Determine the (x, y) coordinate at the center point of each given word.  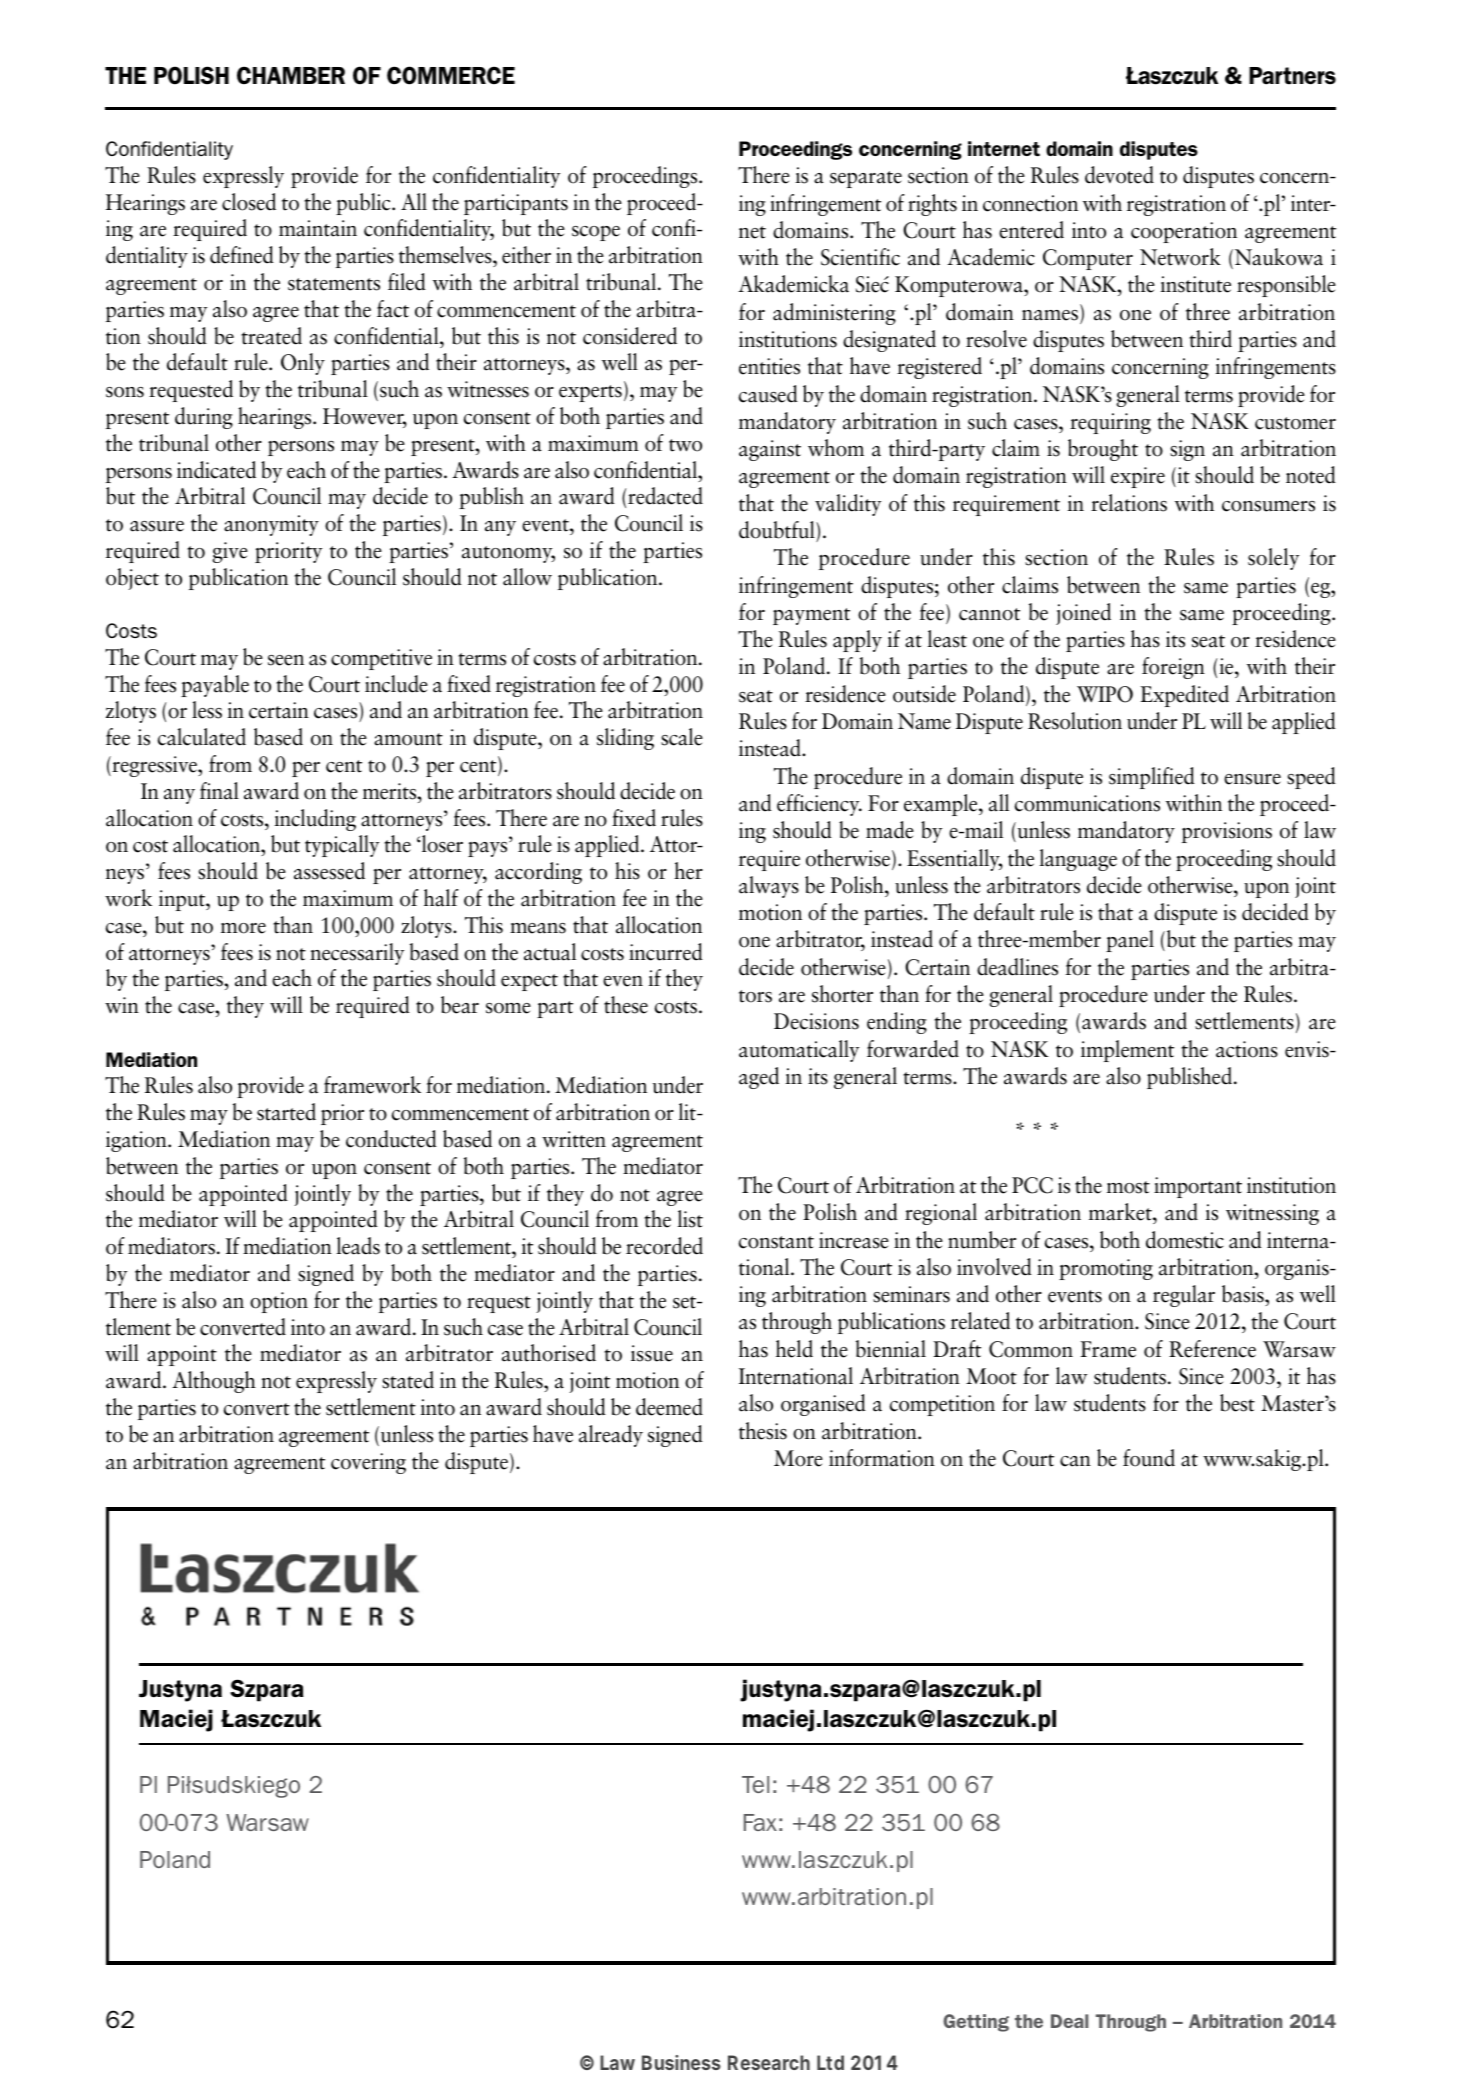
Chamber (291, 75)
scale (682, 737)
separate (866, 179)
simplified (1152, 778)
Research (769, 2062)
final (219, 791)
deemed (669, 1407)
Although (214, 1382)
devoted (1119, 175)
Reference (1212, 1349)
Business (681, 2062)
